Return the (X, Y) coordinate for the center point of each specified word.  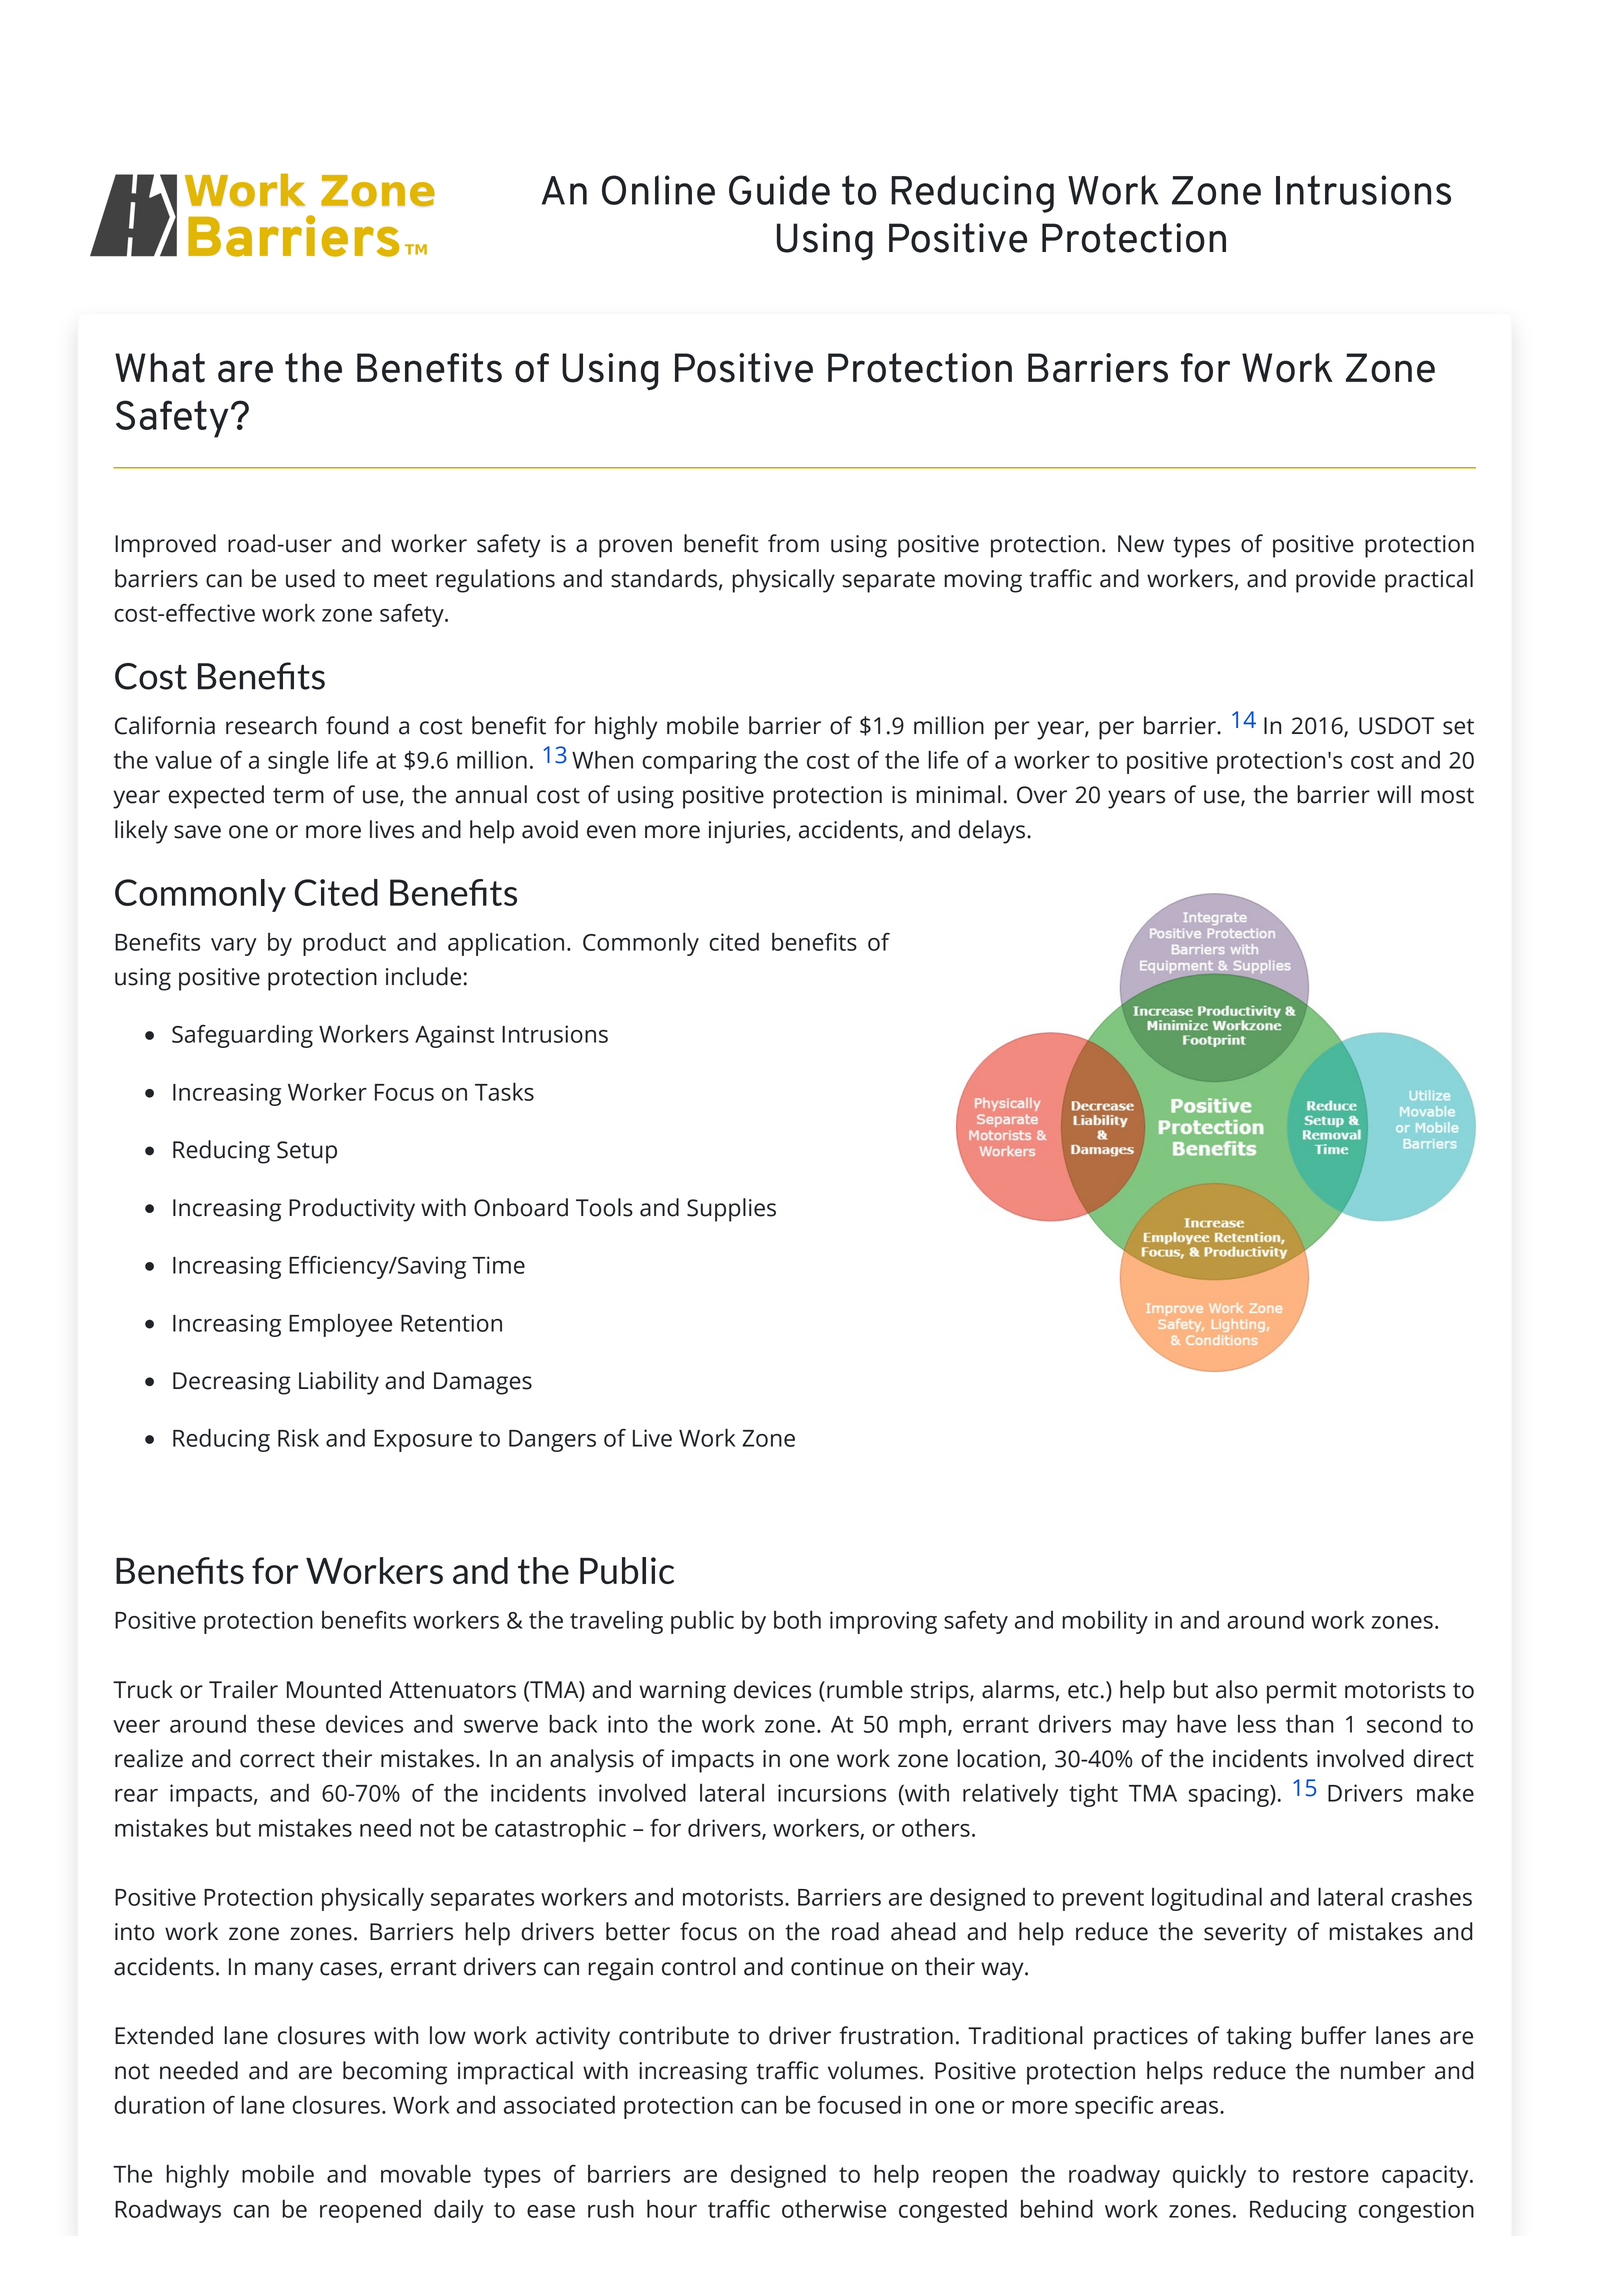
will (1394, 794)
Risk (298, 1437)
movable (426, 2173)
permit (1302, 1692)
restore (1331, 2175)
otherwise (834, 2209)
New (1141, 544)
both (797, 1619)
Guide (779, 190)
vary (234, 947)
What (160, 368)
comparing (699, 762)
